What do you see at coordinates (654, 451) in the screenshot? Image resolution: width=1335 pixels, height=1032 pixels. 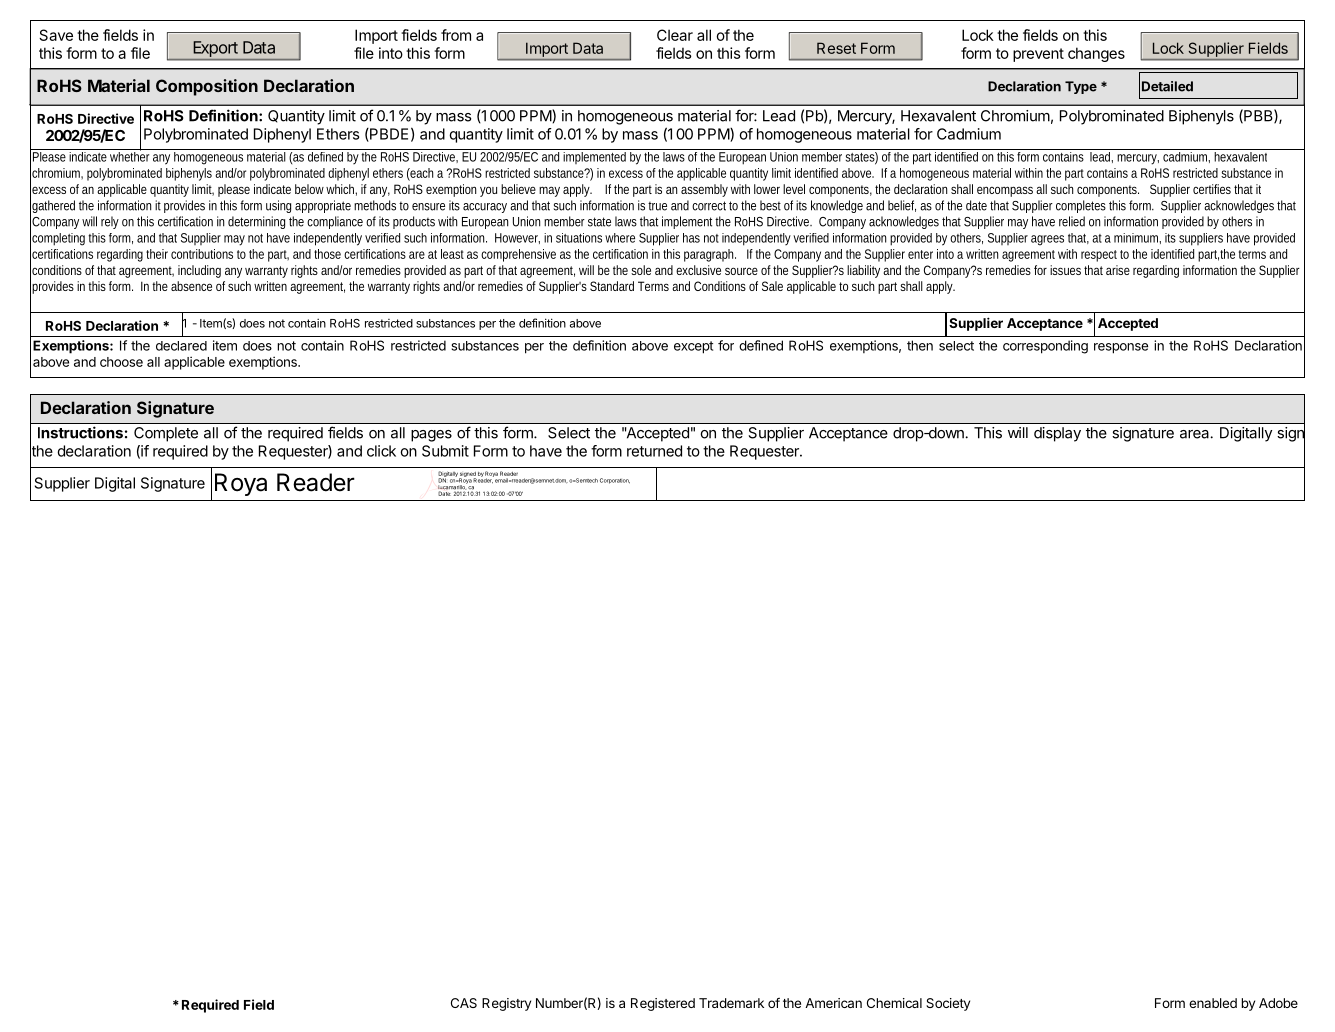 I see `returned` at bounding box center [654, 451].
